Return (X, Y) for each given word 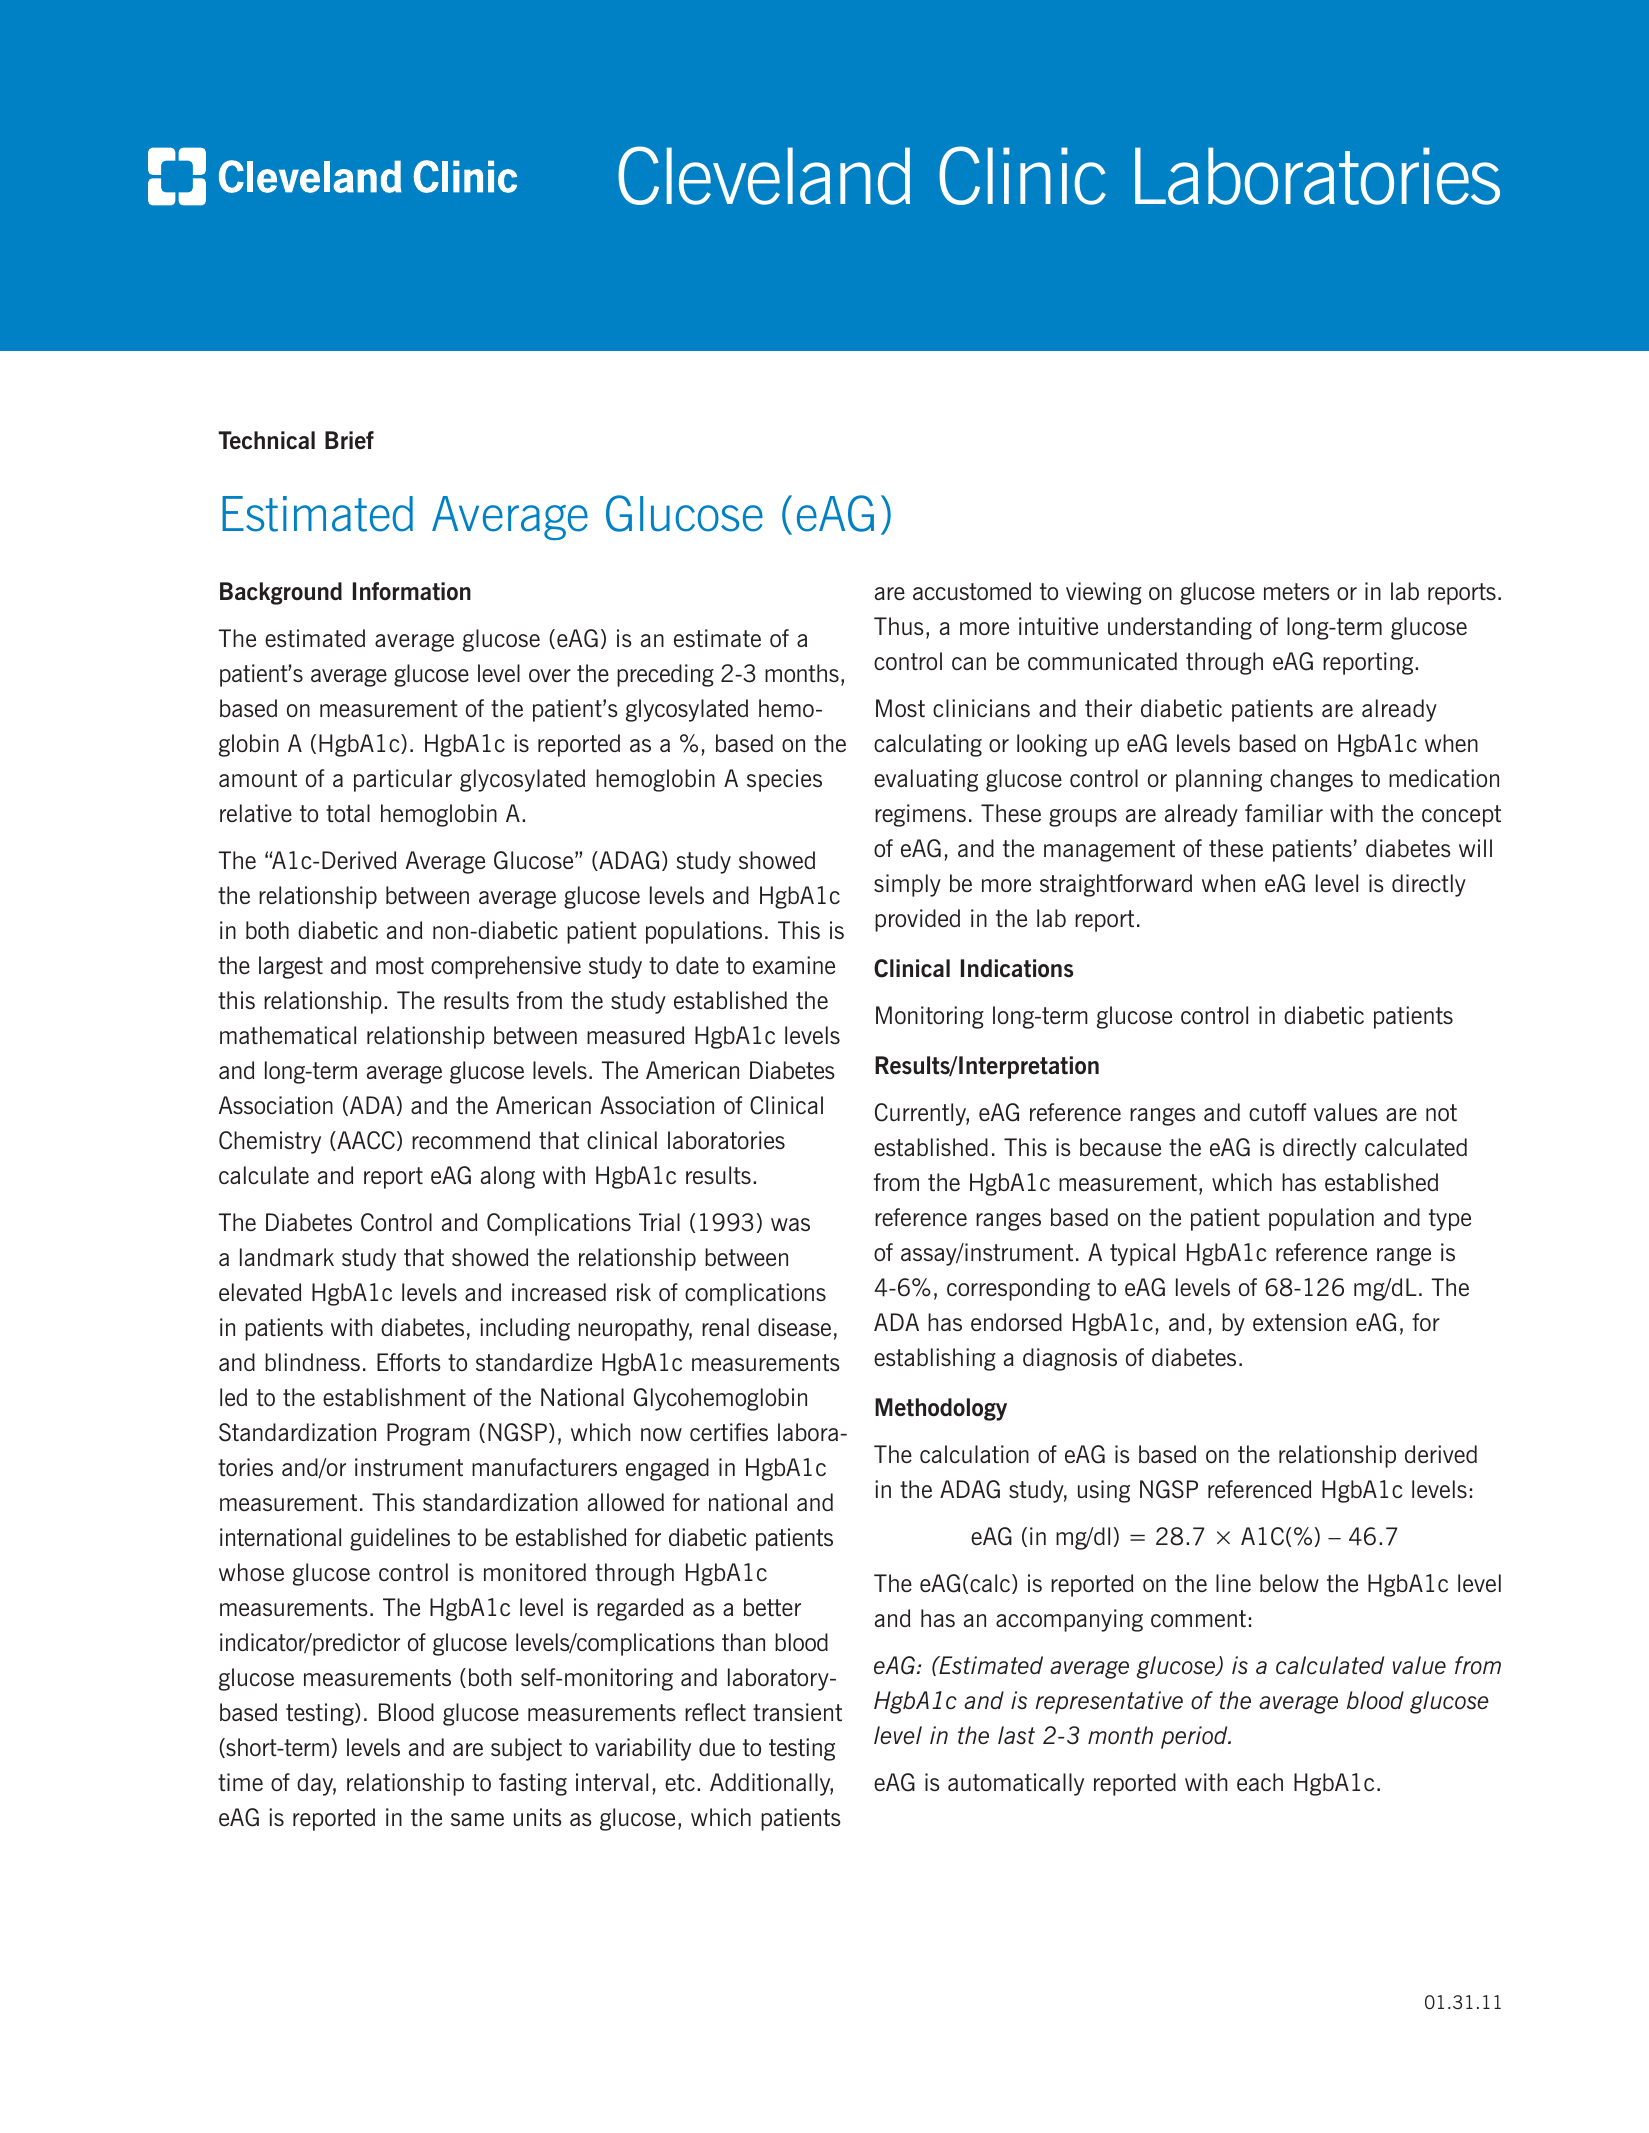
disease (794, 1327)
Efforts (409, 1362)
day (316, 1784)
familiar (1284, 813)
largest (291, 967)
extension (1300, 1322)
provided (917, 920)
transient (797, 1712)
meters (1297, 591)
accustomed (972, 591)
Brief (349, 440)
